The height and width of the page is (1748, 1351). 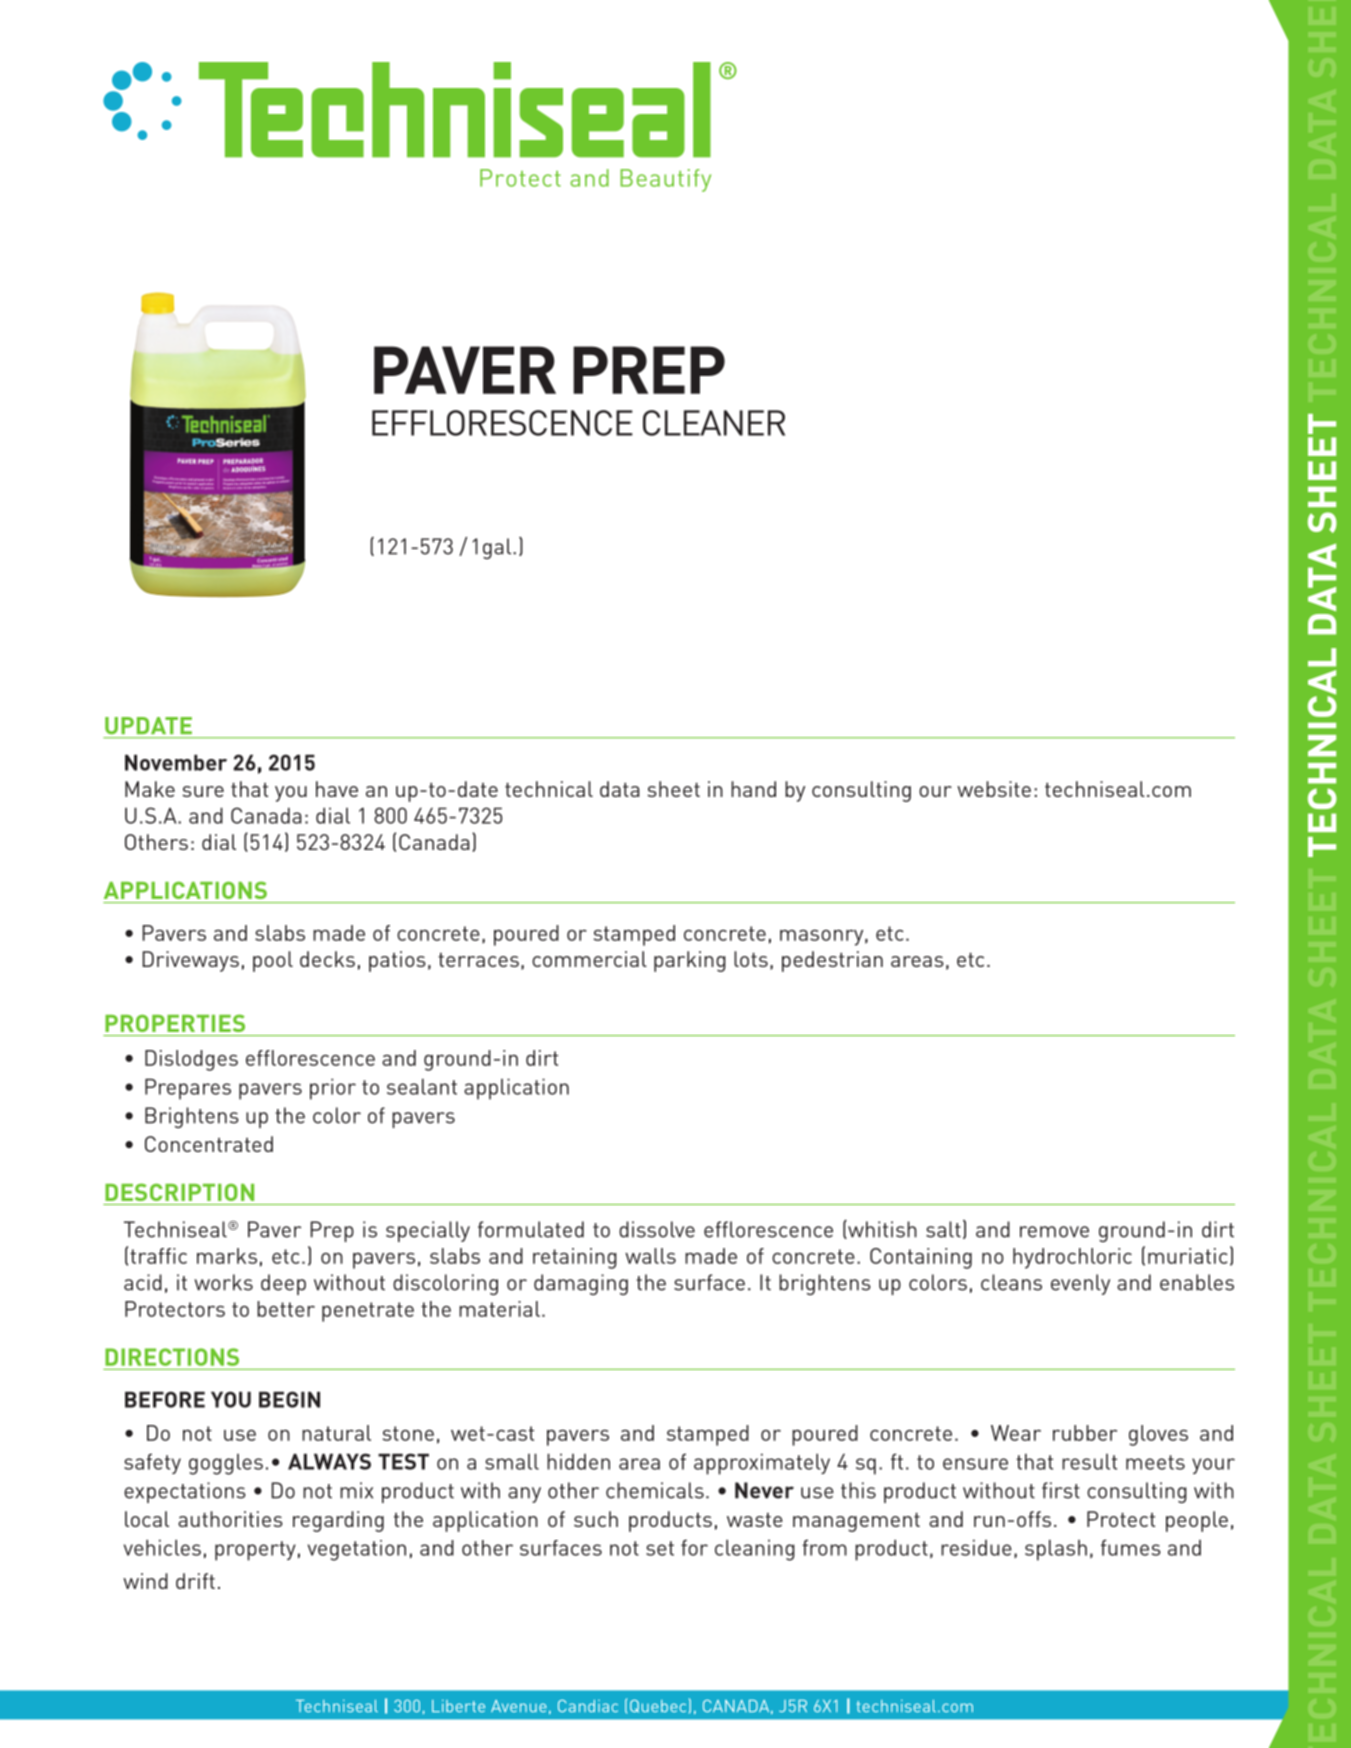 What do you see at coordinates (994, 789) in the page?
I see `website` at bounding box center [994, 789].
